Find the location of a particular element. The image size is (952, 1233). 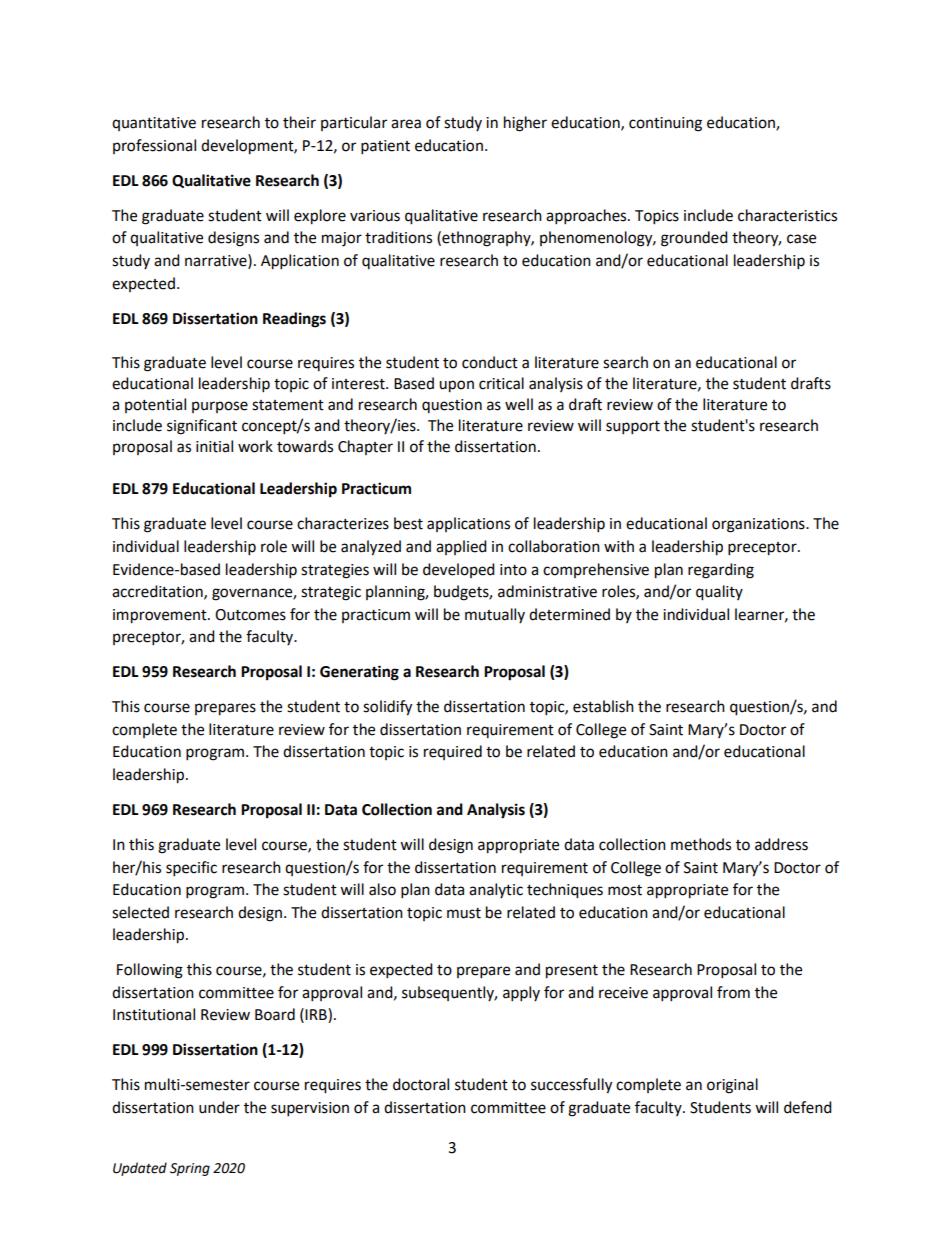

mutually is located at coordinates (495, 615).
